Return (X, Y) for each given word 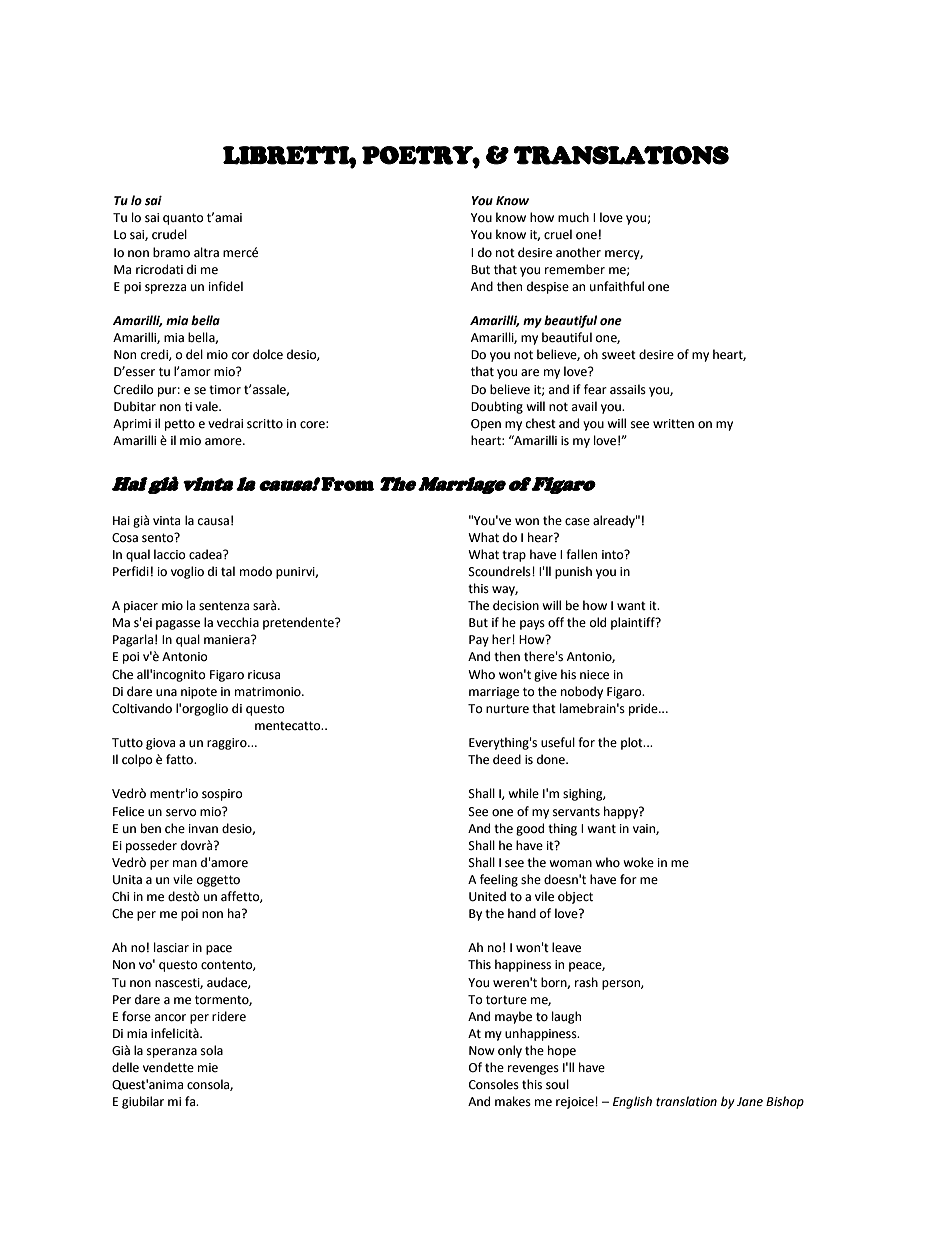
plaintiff (634, 623)
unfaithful (617, 286)
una (166, 692)
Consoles (494, 1084)
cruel (558, 234)
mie (208, 1068)
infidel (226, 286)
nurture (507, 709)
